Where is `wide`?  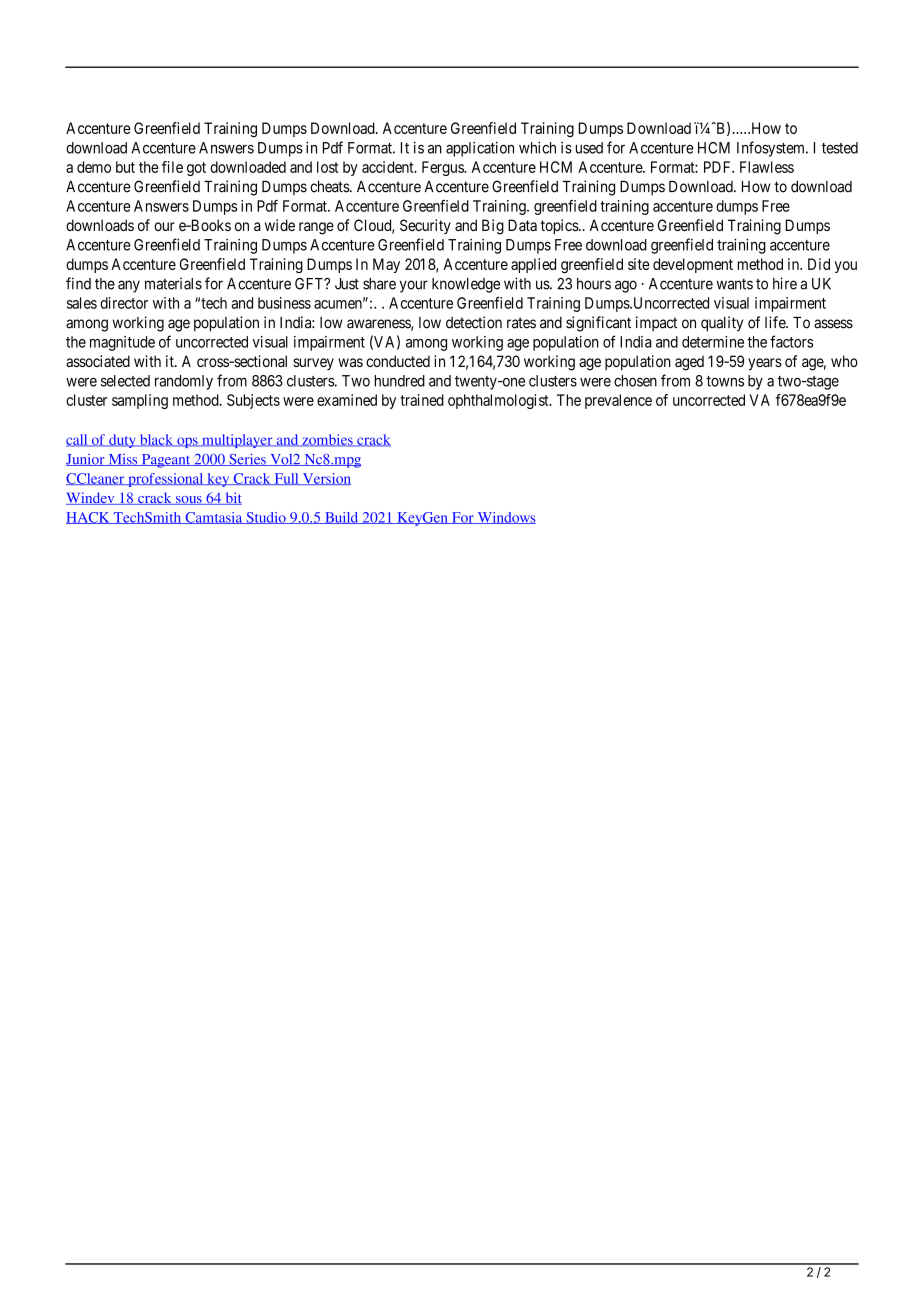
wide is located at coordinates (280, 225).
